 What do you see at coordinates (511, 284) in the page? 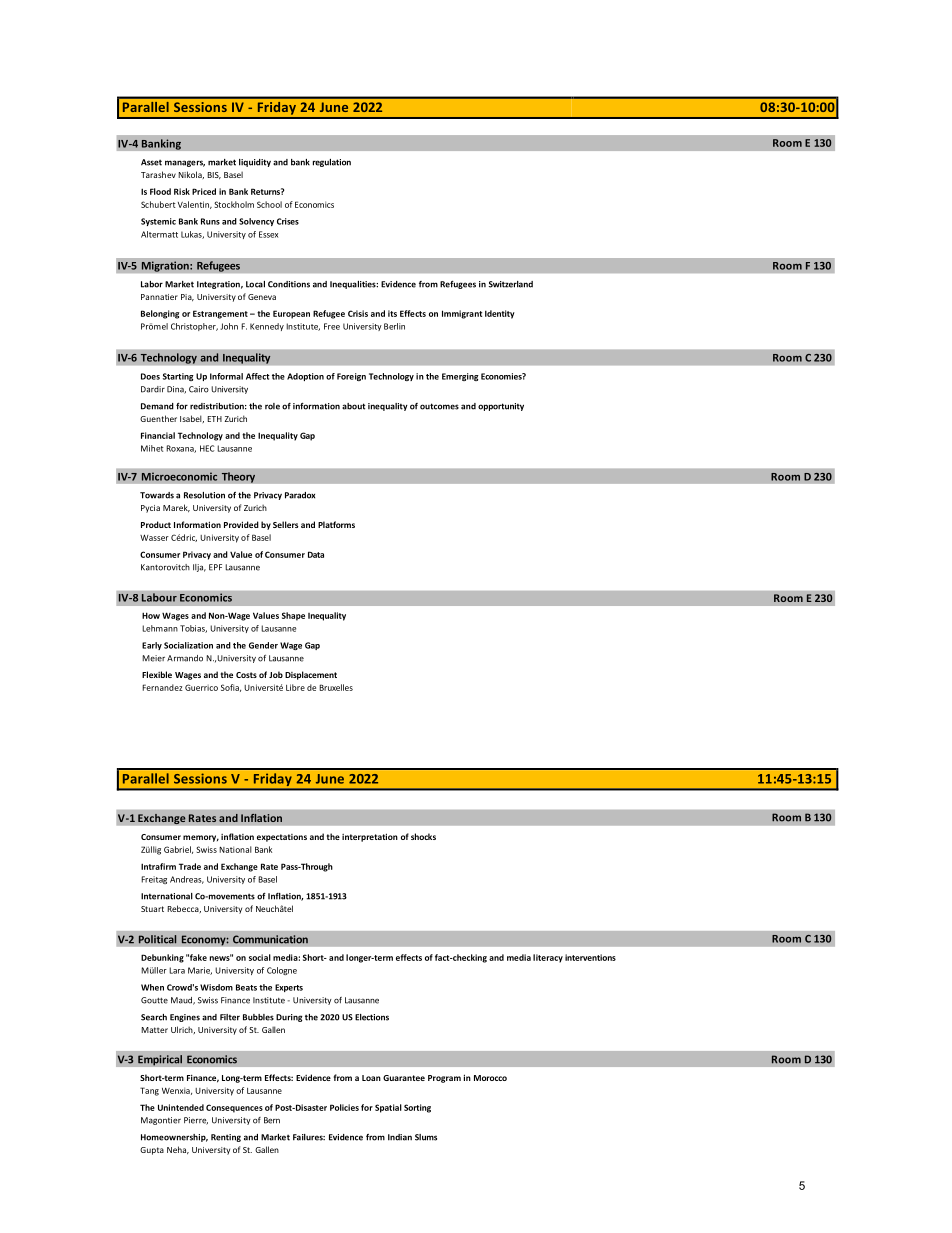
I see `Switzerland` at bounding box center [511, 284].
